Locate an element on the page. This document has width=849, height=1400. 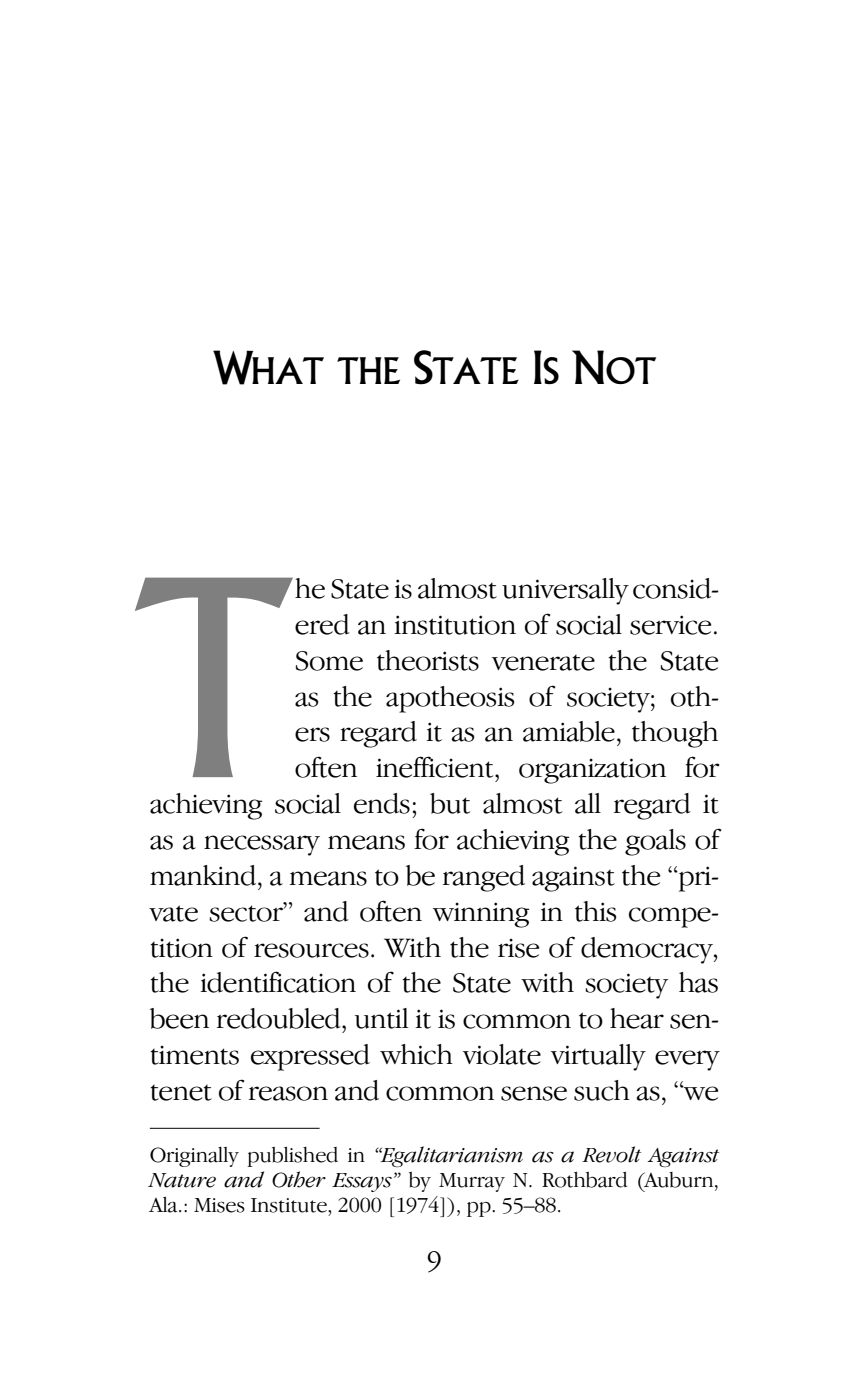
service is located at coordinates (670, 625).
